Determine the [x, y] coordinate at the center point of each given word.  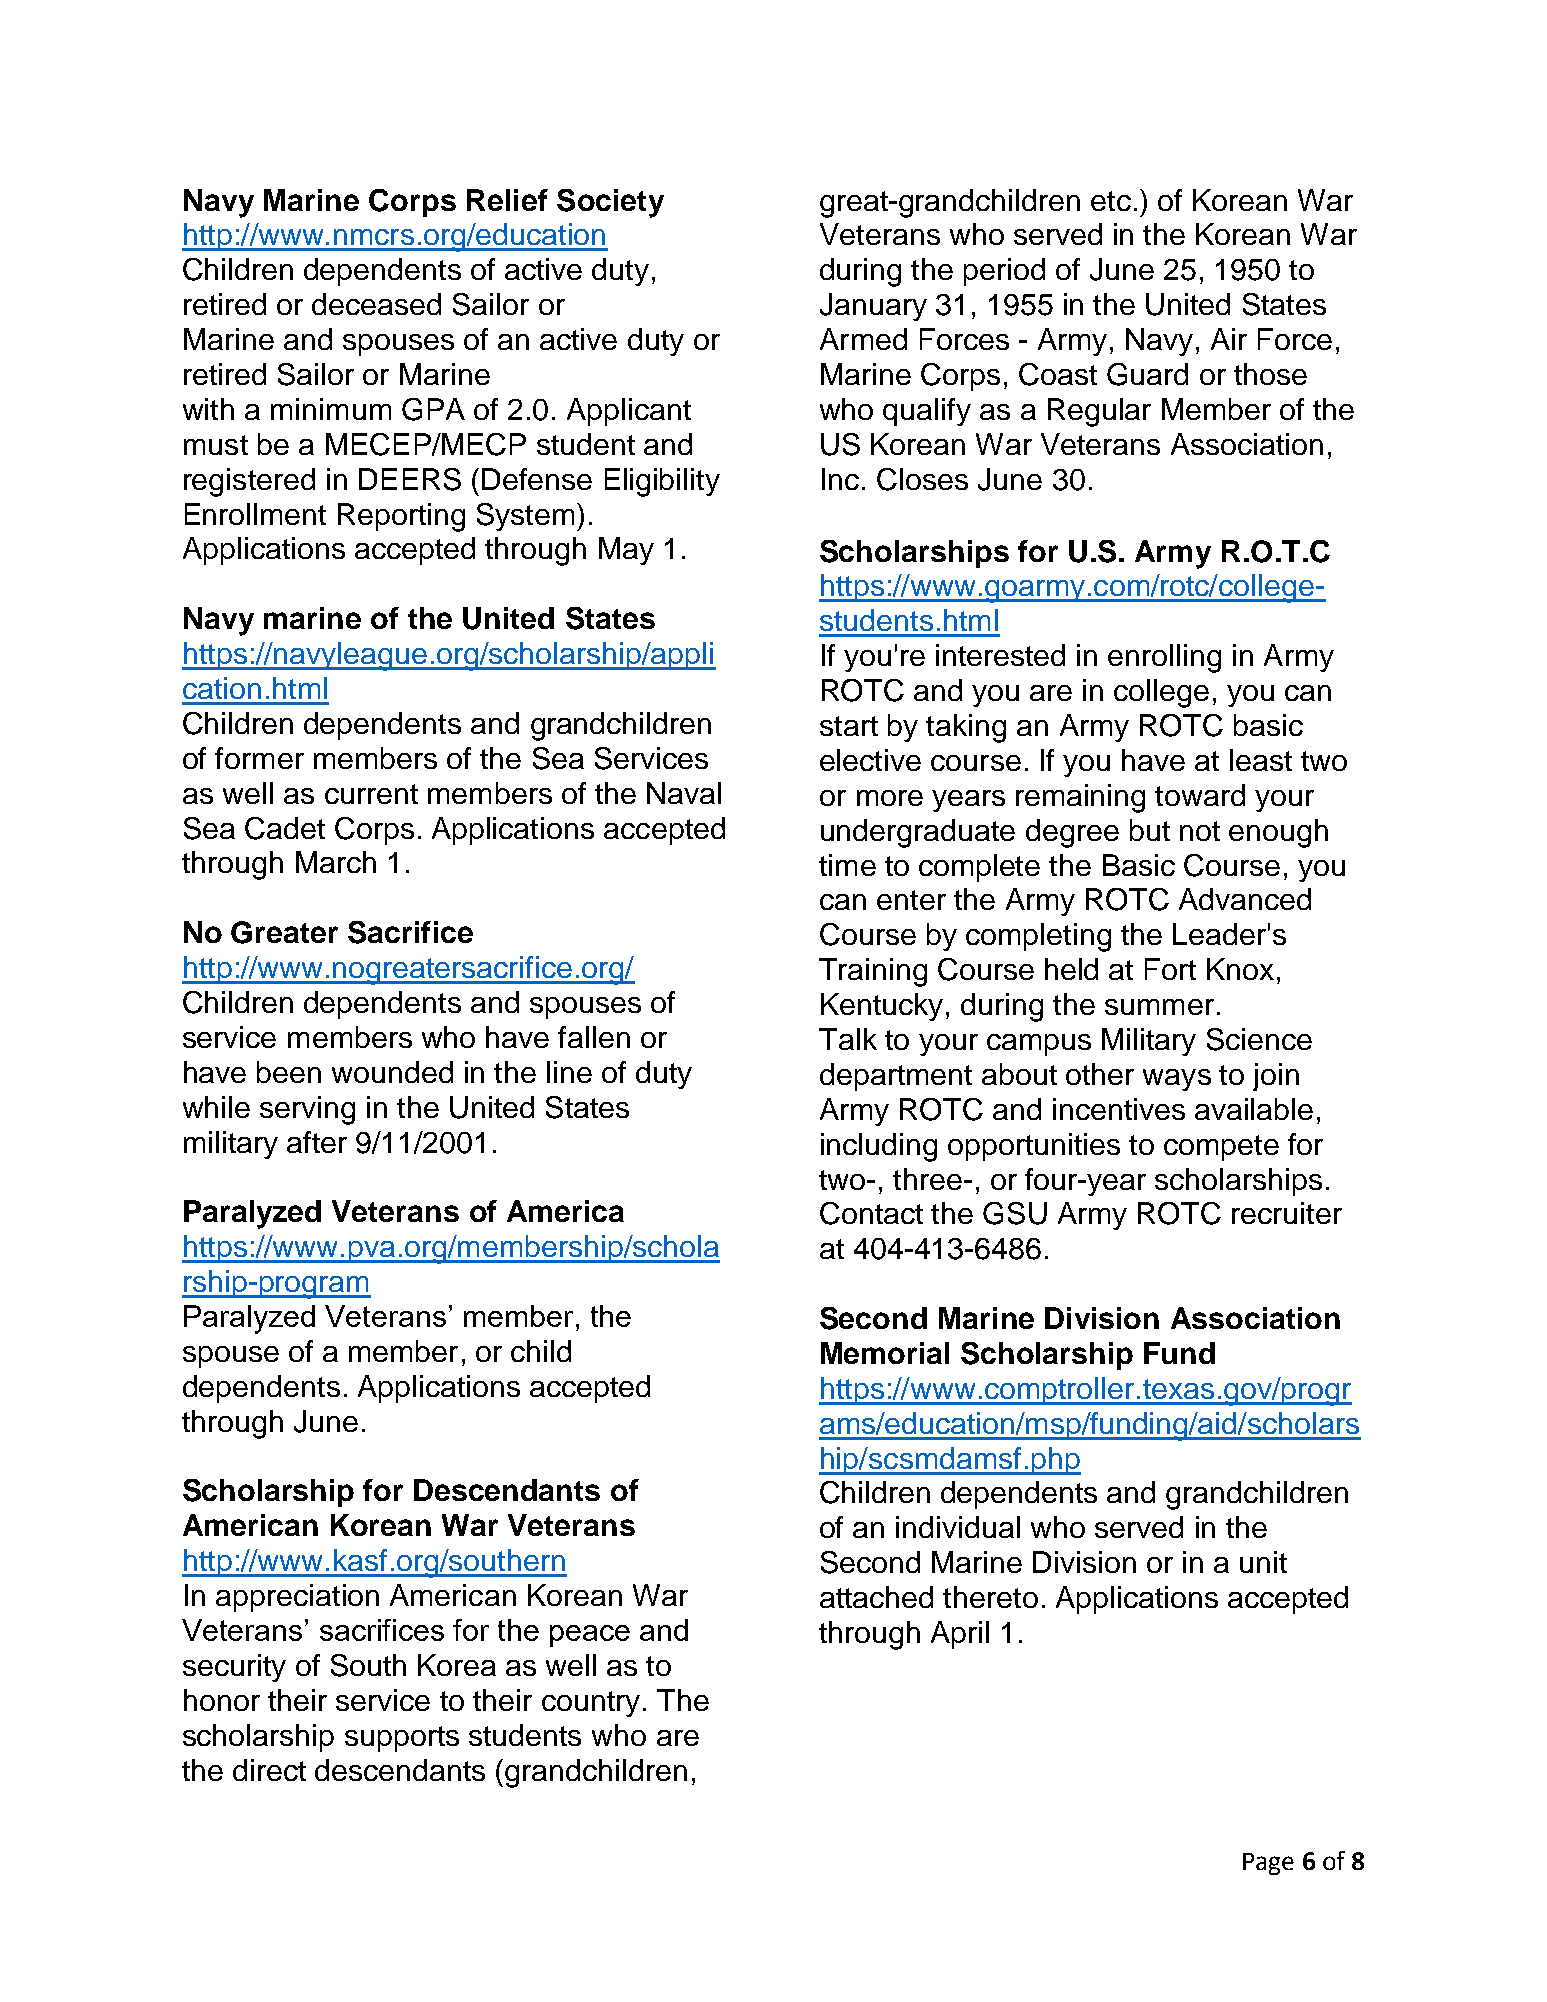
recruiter [1287, 1213]
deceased [376, 304]
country [591, 1704]
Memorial [885, 1353]
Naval [684, 793]
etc [1111, 201]
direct [269, 1770]
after [317, 1142]
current [371, 794]
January [873, 307]
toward [1200, 795]
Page [1268, 1864]
